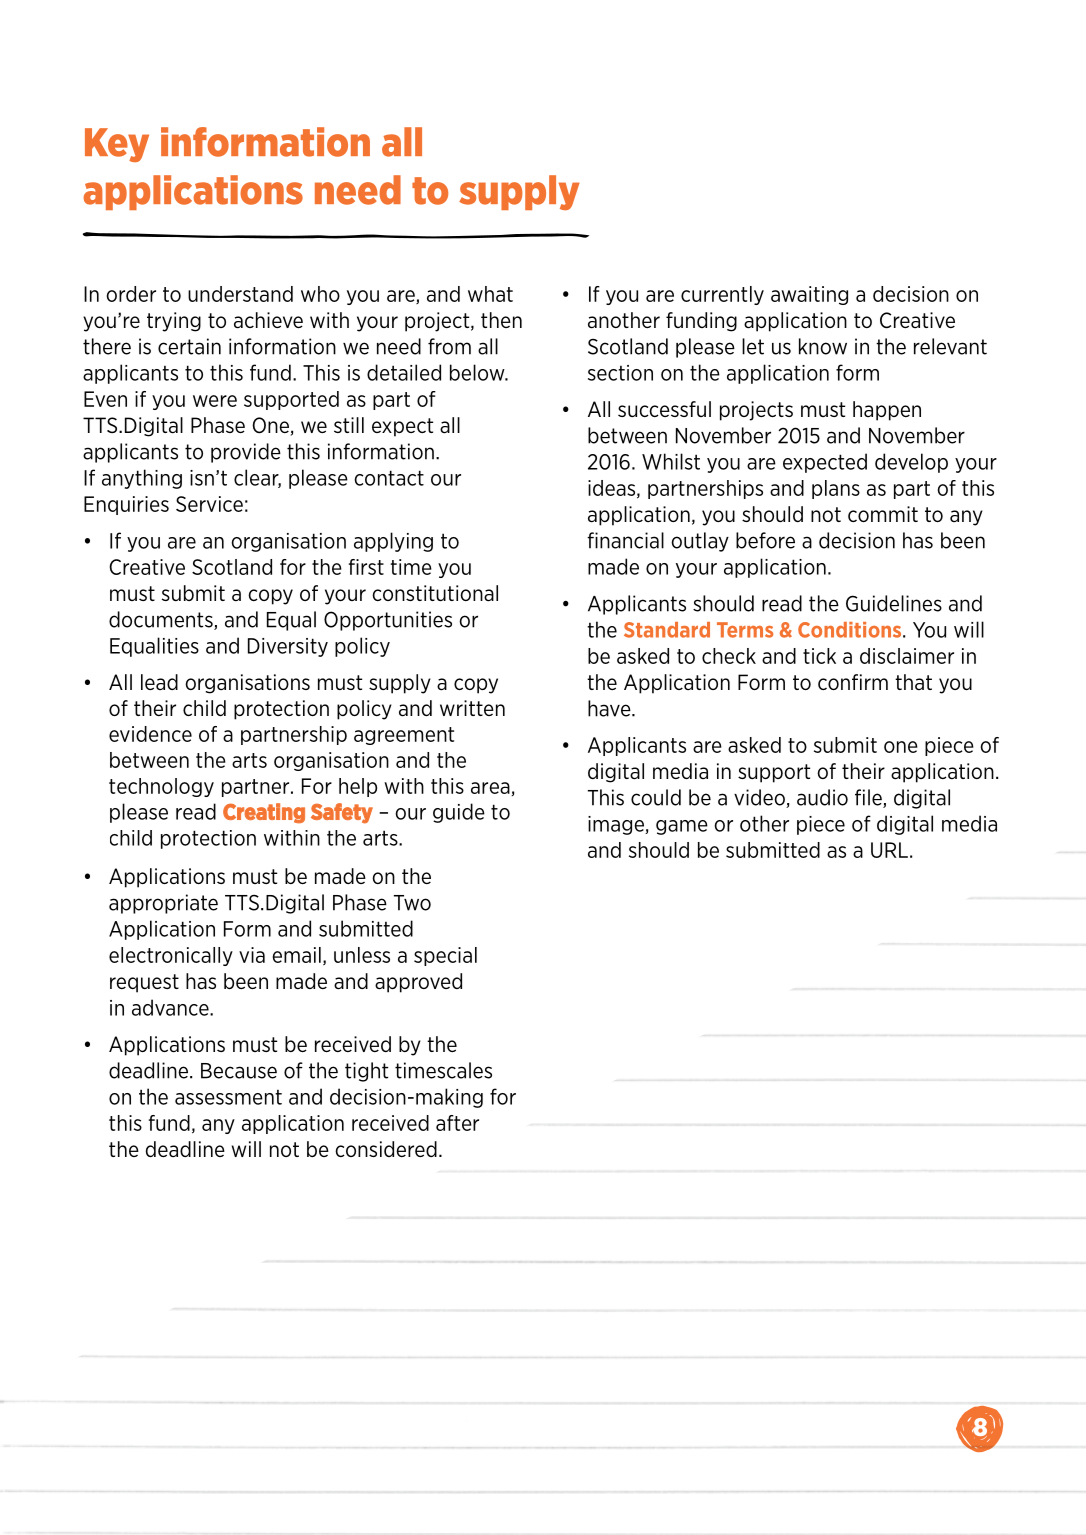 Image resolution: width=1086 pixels, height=1535 pixels. What do you see at coordinates (889, 850) in the document?
I see `URL` at bounding box center [889, 850].
